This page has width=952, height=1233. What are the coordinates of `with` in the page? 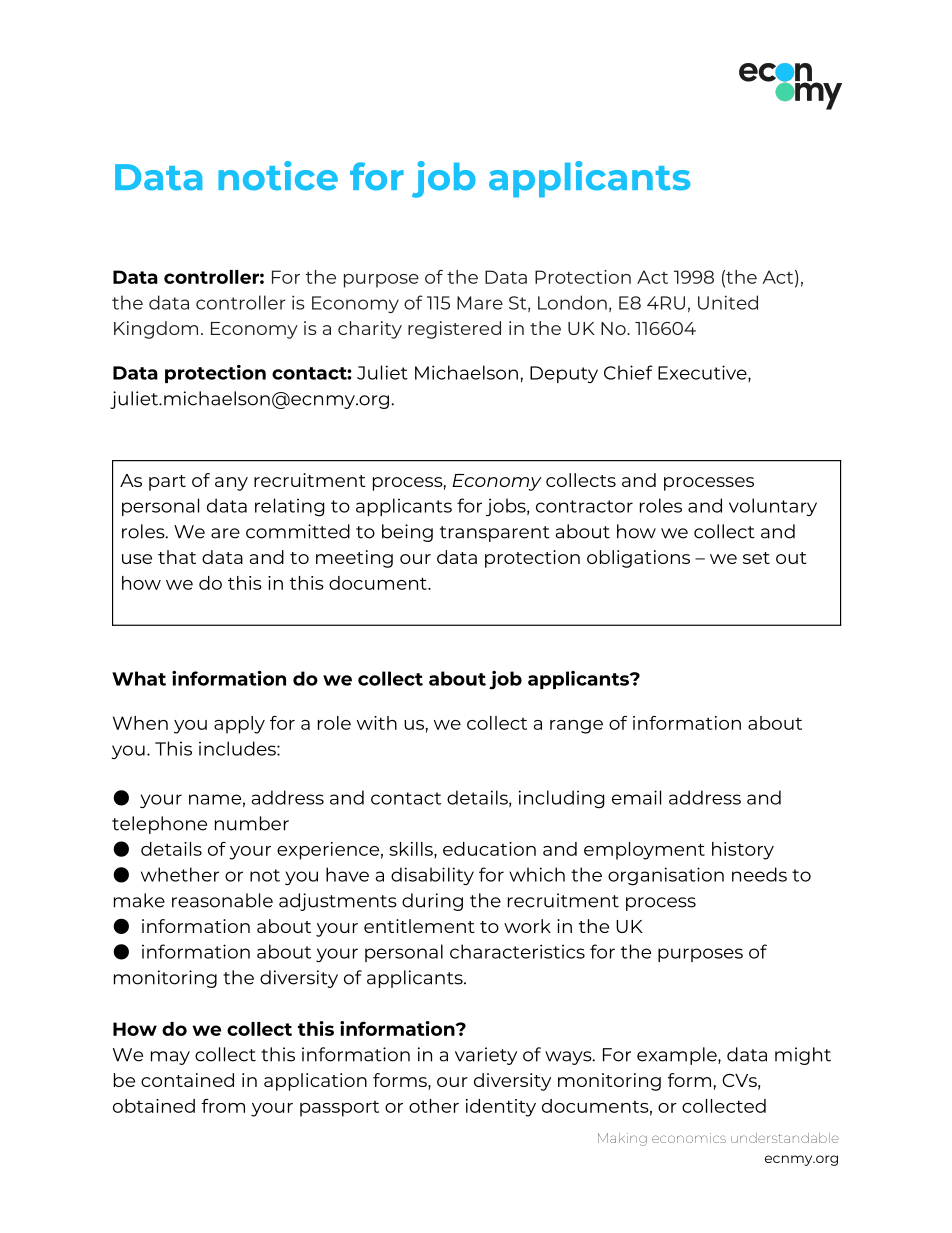 It's located at (377, 723).
